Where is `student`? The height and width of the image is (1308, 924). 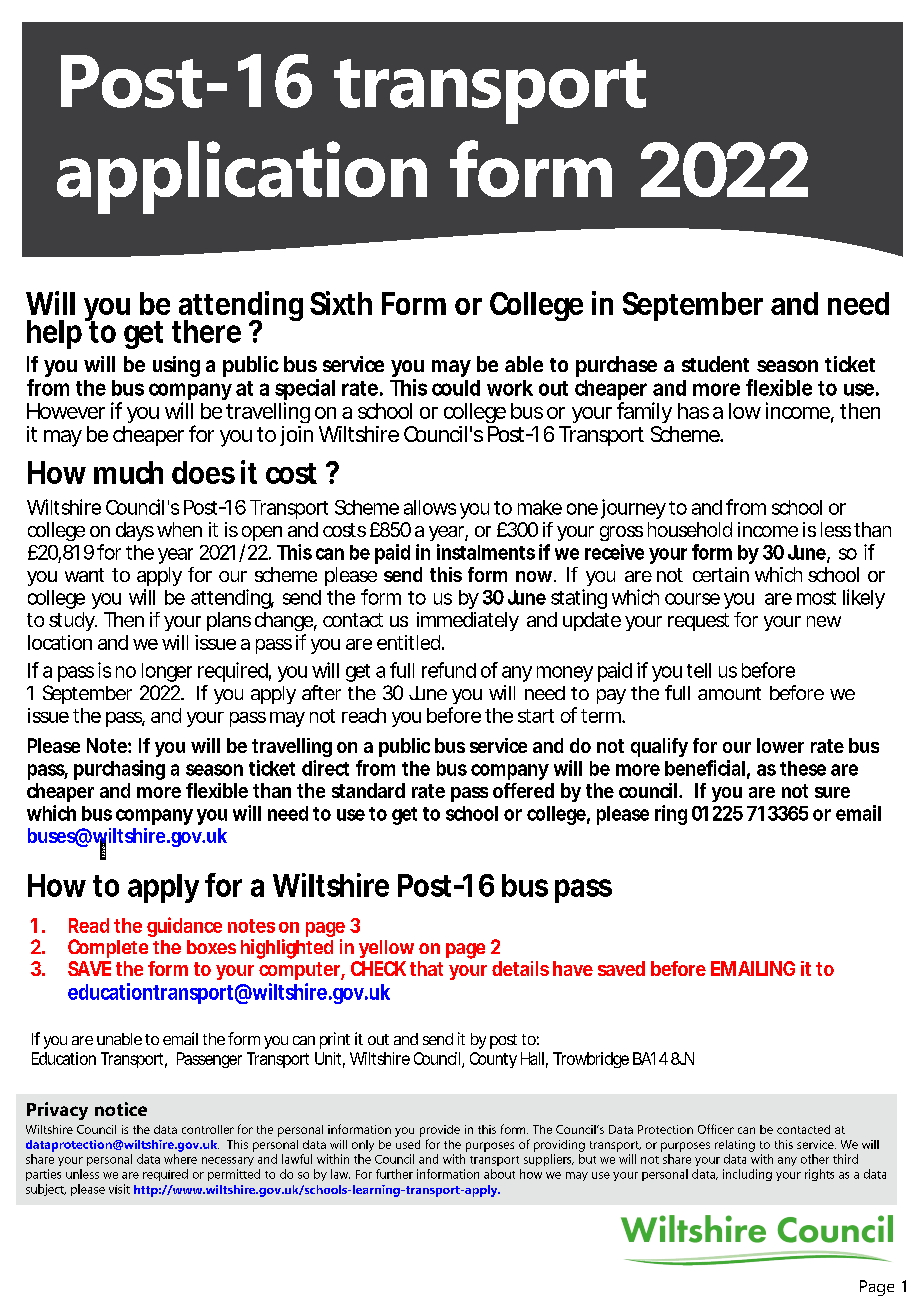
student is located at coordinates (715, 364).
